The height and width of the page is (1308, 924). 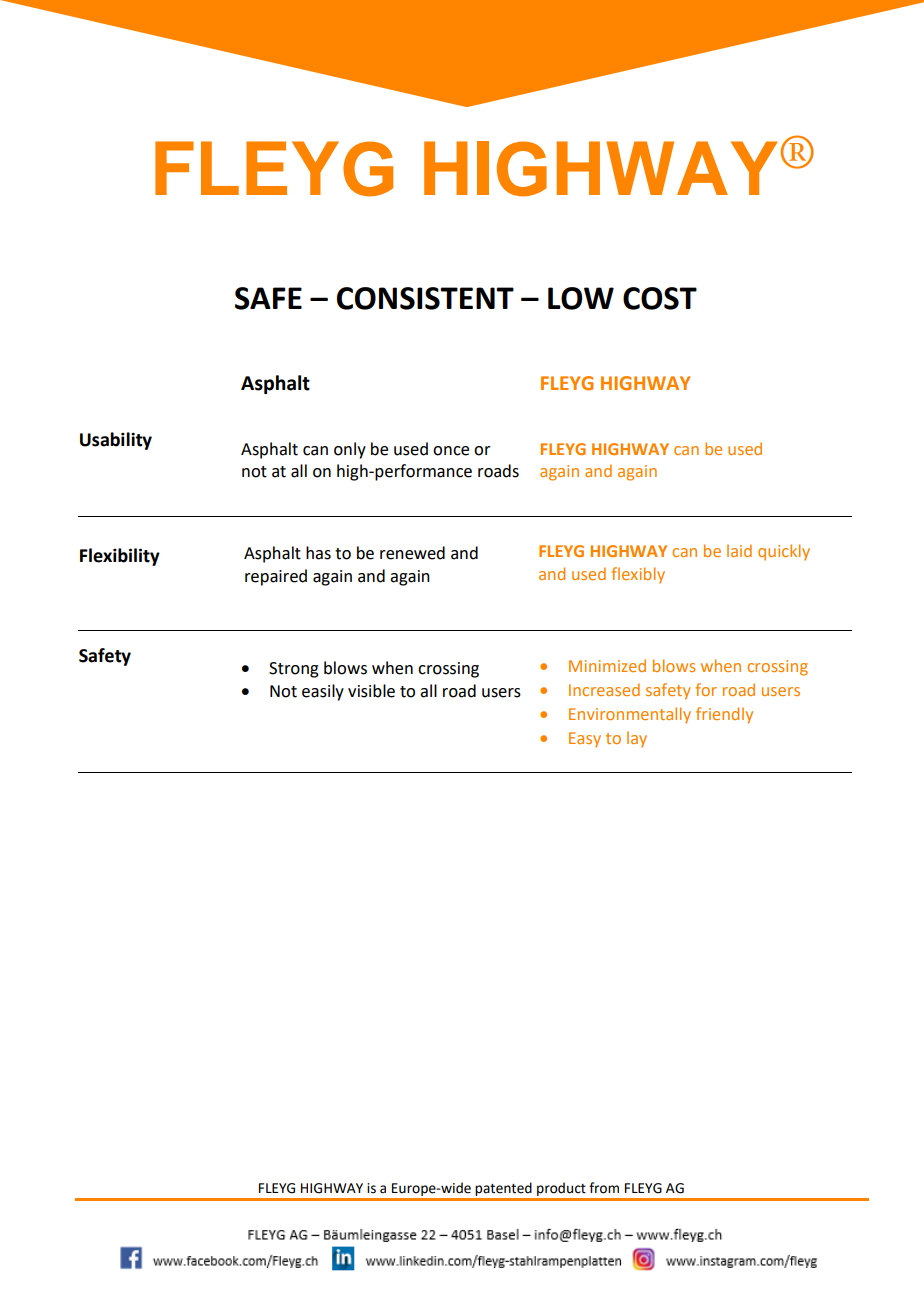 What do you see at coordinates (371, 691) in the page?
I see `visible` at bounding box center [371, 691].
